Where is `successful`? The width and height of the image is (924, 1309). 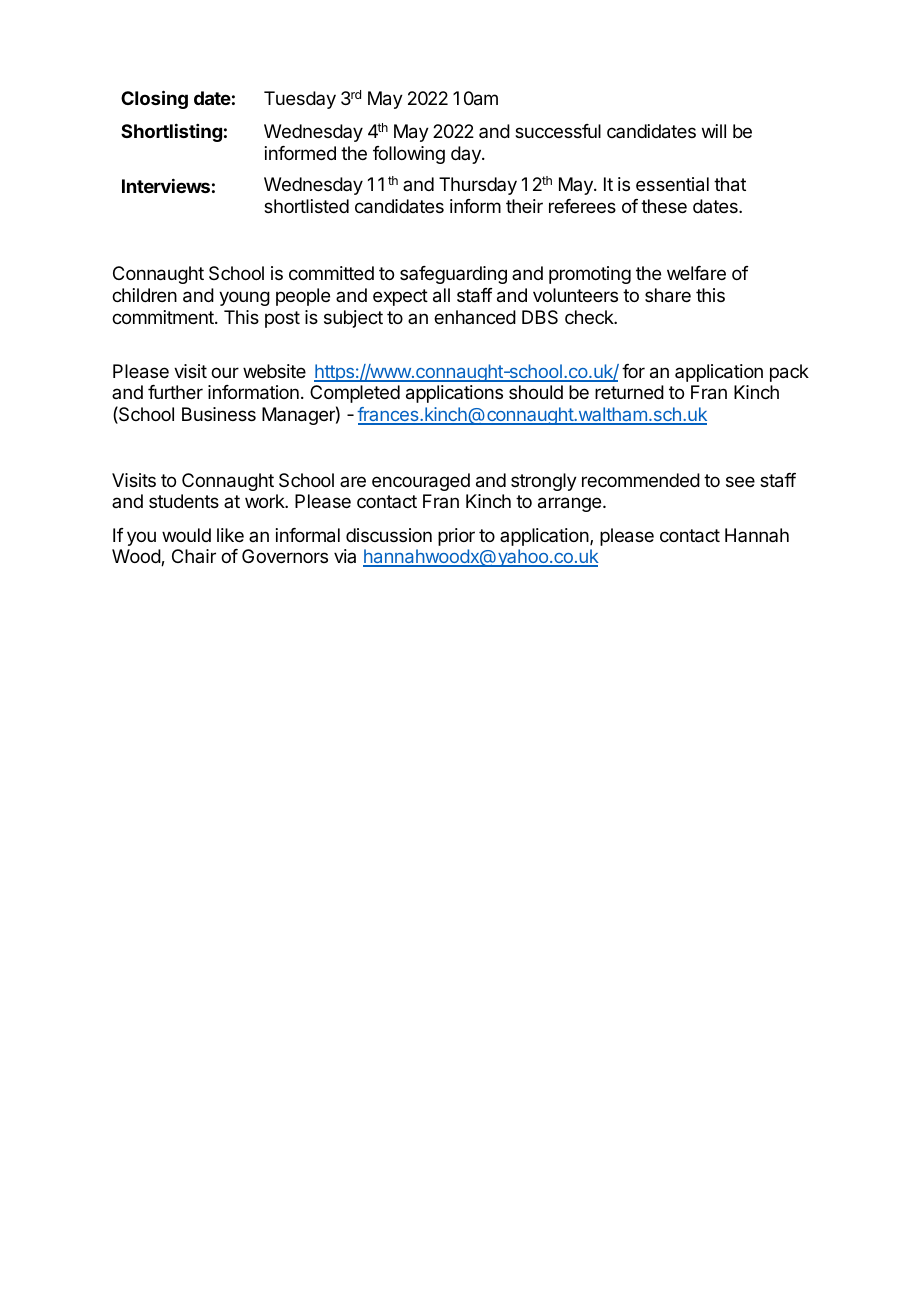 successful is located at coordinates (558, 131).
